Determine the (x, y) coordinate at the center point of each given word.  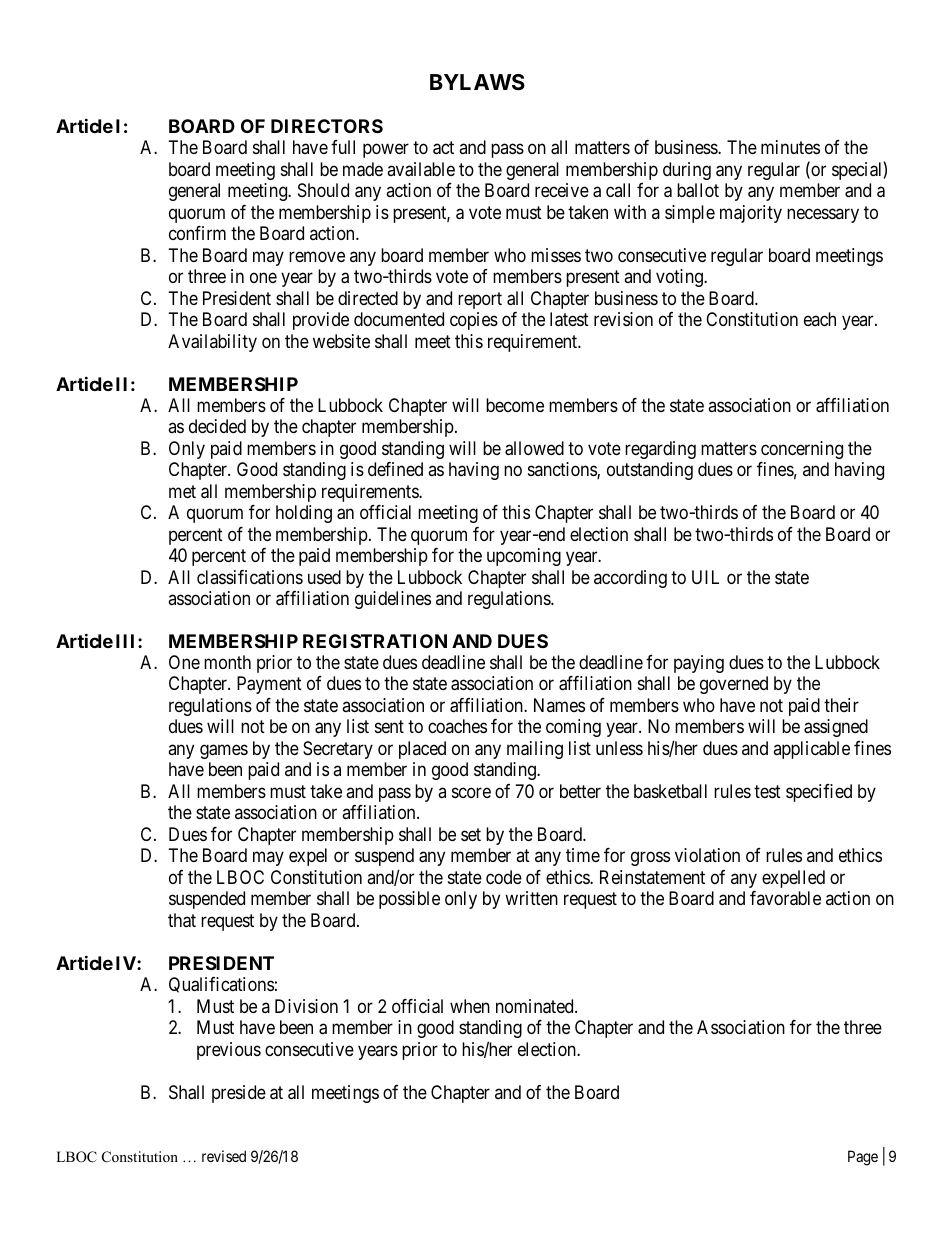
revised (224, 1156)
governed (734, 685)
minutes (790, 147)
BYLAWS (477, 82)
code (504, 877)
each (820, 319)
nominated (536, 1006)
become (515, 405)
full (343, 147)
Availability (212, 343)
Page (863, 1158)
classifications (250, 577)
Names (559, 705)
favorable (785, 898)
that (182, 920)
